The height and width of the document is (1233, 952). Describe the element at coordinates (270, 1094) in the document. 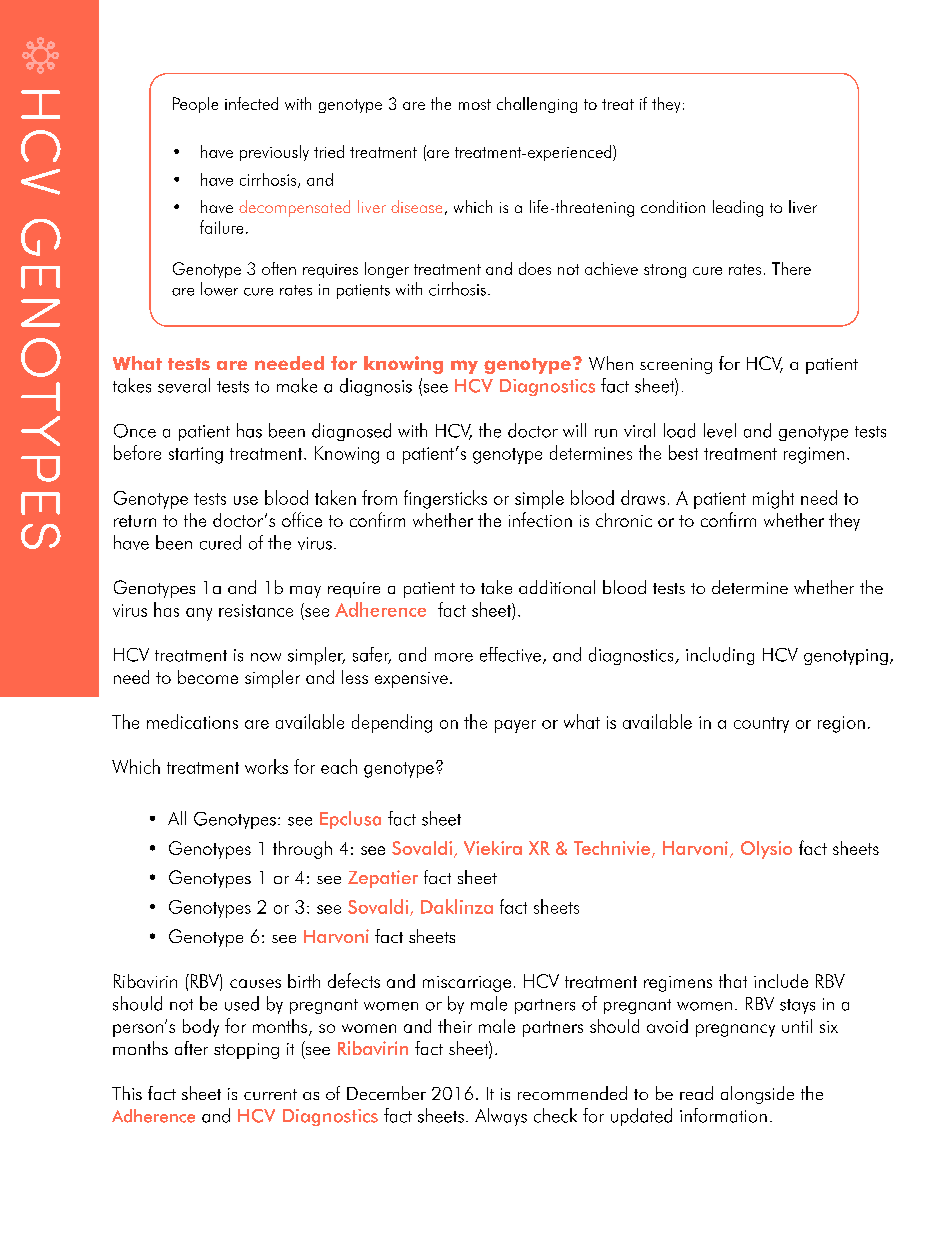

I see `current` at that location.
